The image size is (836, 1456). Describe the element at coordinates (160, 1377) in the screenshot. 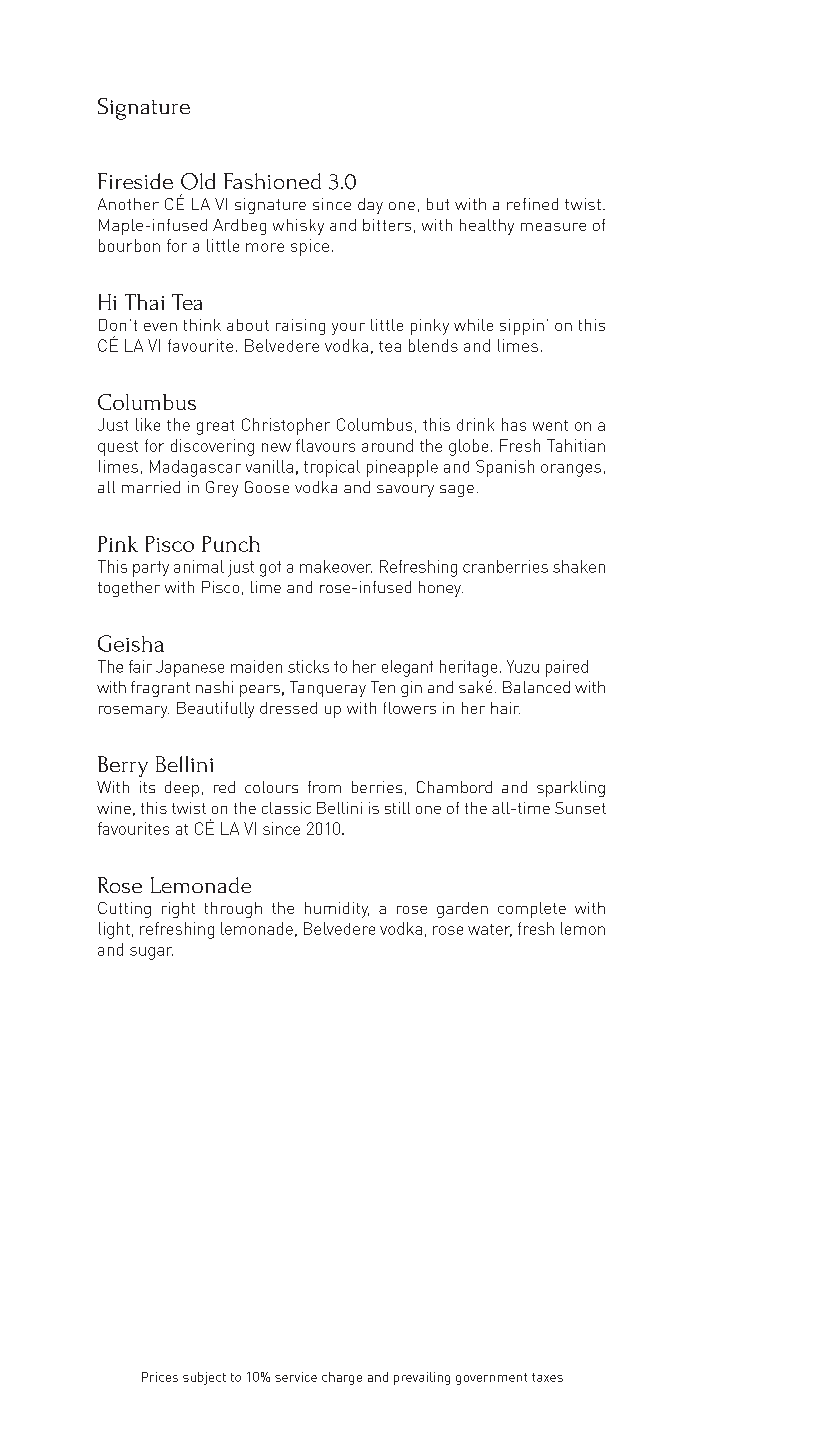

I see `Prices` at that location.
